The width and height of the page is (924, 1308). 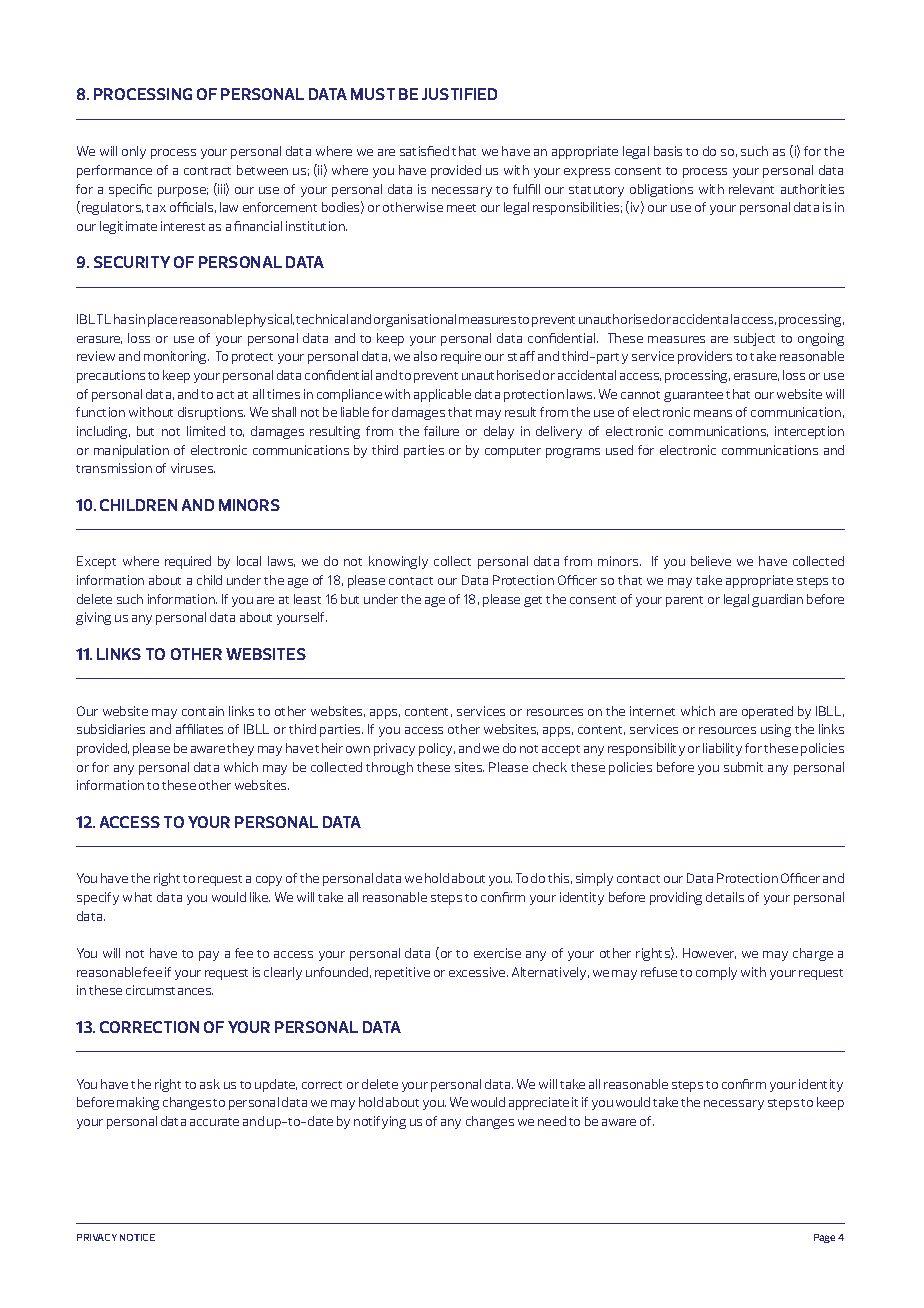 I want to click on pay, so click(x=209, y=956).
